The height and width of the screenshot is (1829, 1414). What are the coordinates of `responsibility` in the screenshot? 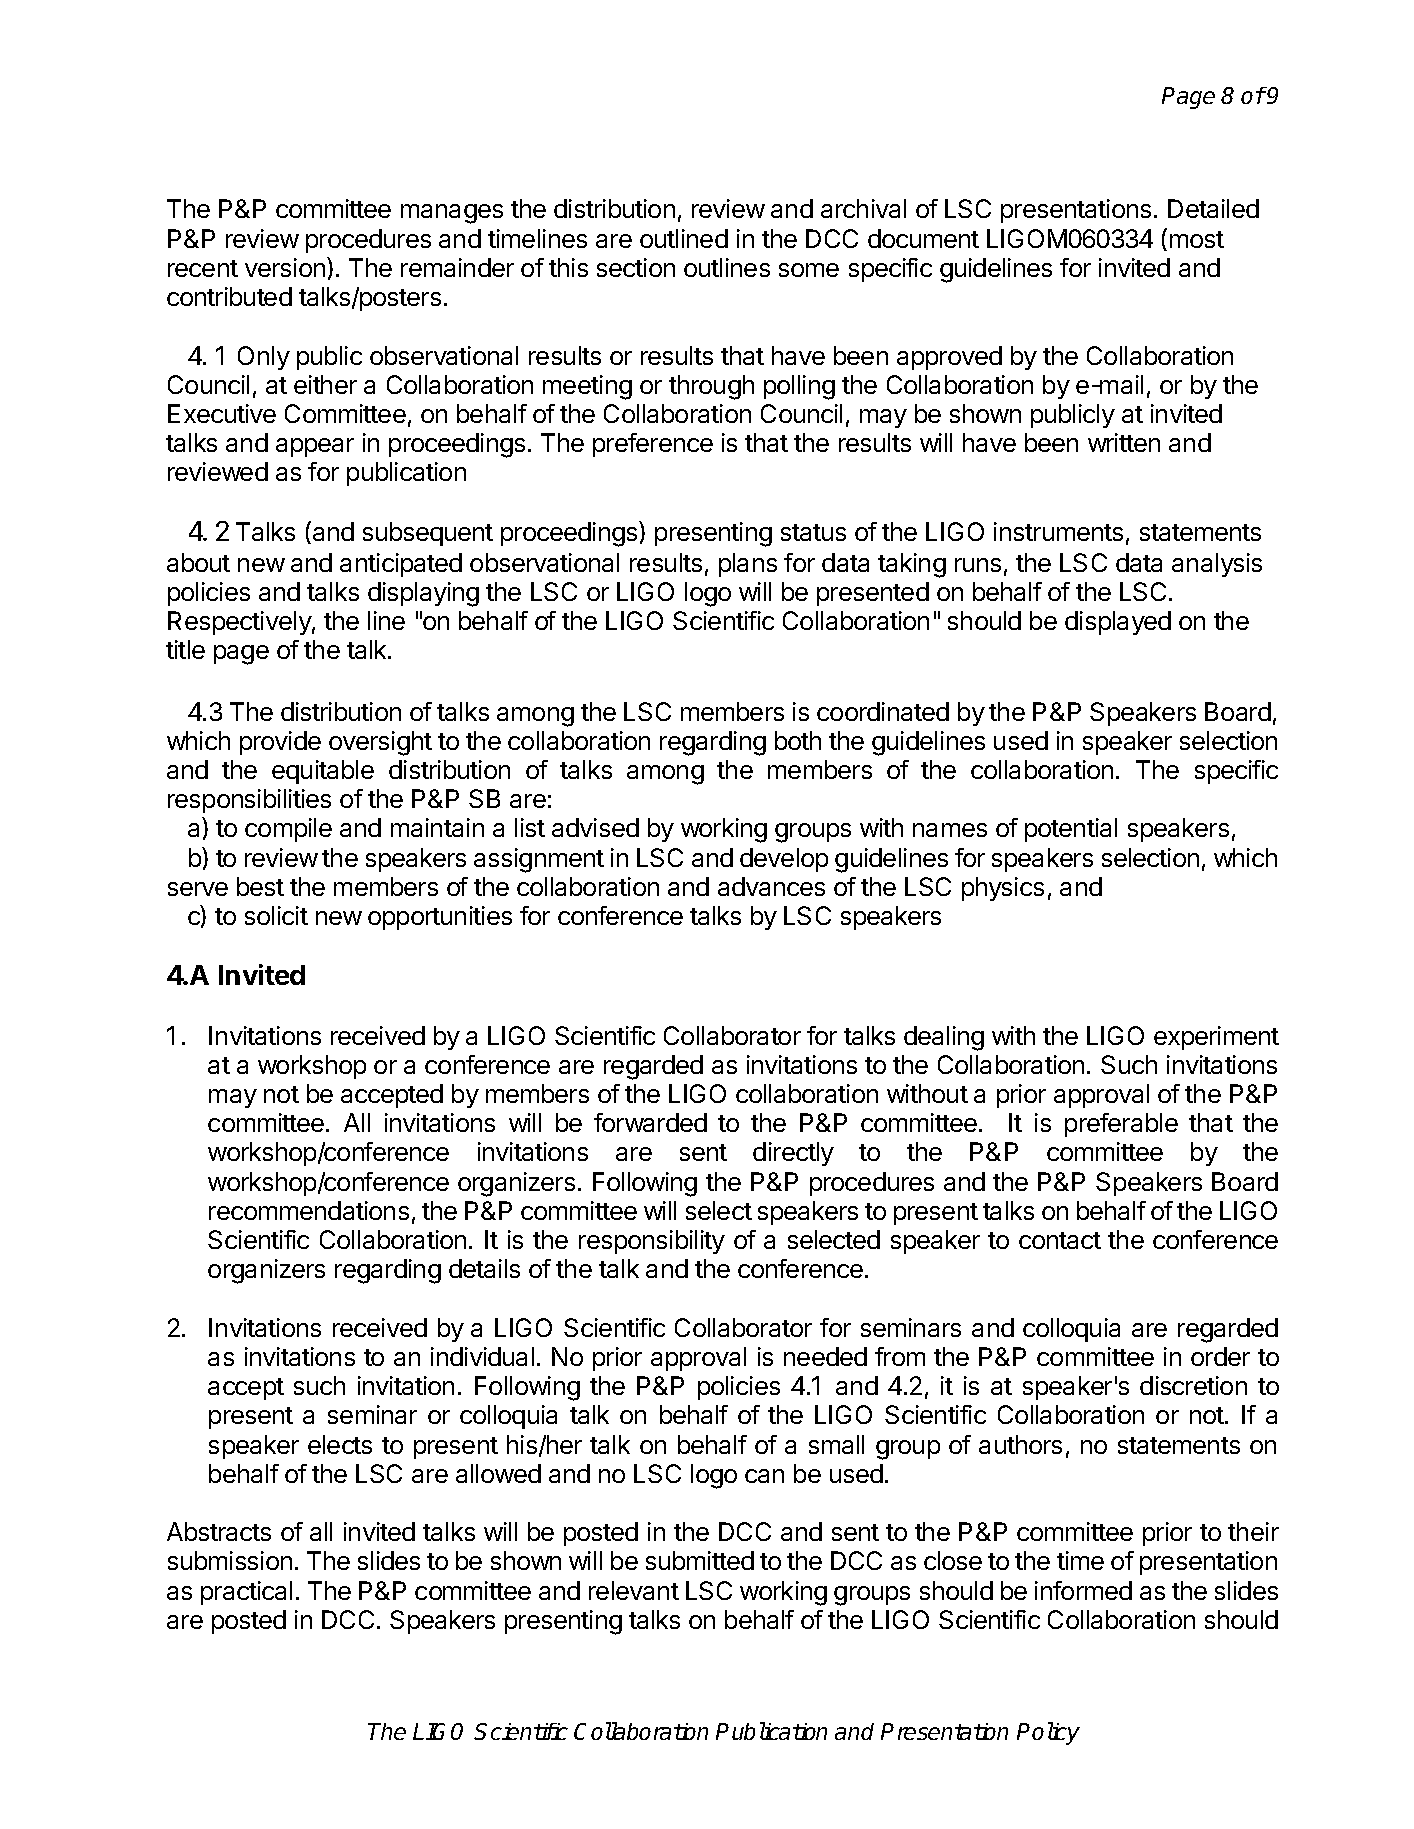 It's located at (652, 1242).
